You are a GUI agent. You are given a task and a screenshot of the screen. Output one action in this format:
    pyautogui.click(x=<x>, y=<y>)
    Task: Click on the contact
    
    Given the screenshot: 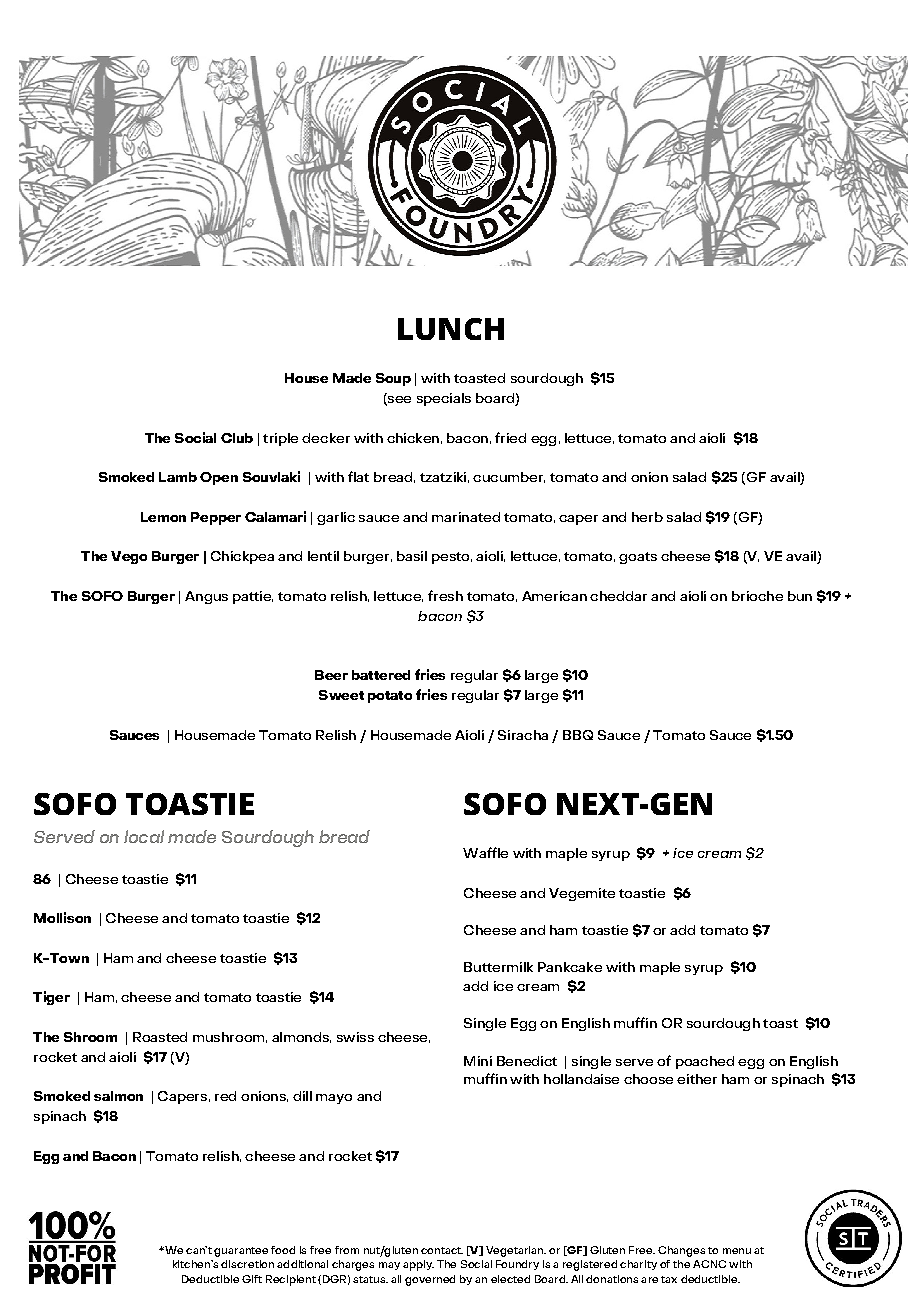 What is the action you would take?
    pyautogui.click(x=442, y=1250)
